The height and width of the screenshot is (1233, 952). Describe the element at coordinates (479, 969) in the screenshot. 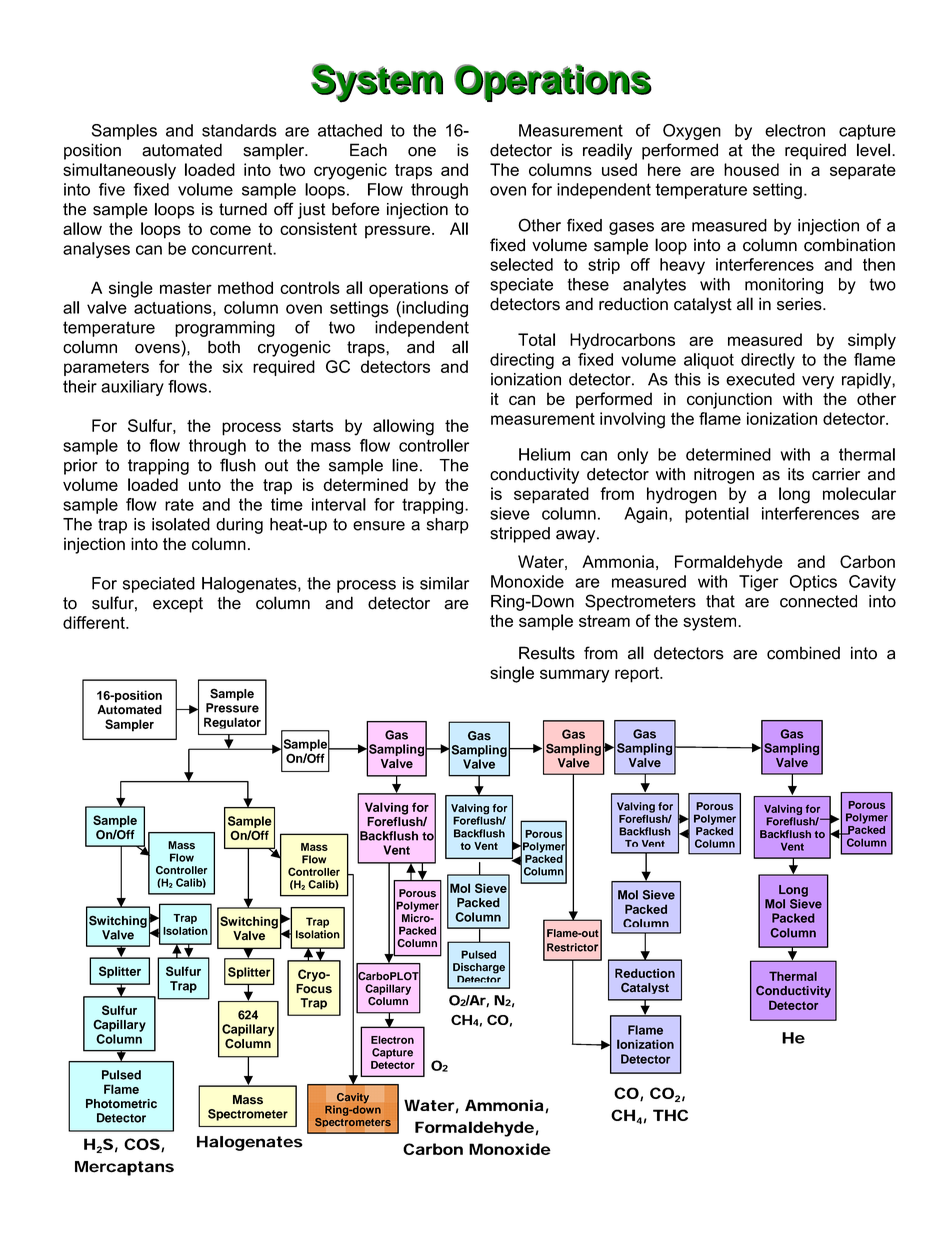

I see `Discharge` at that location.
